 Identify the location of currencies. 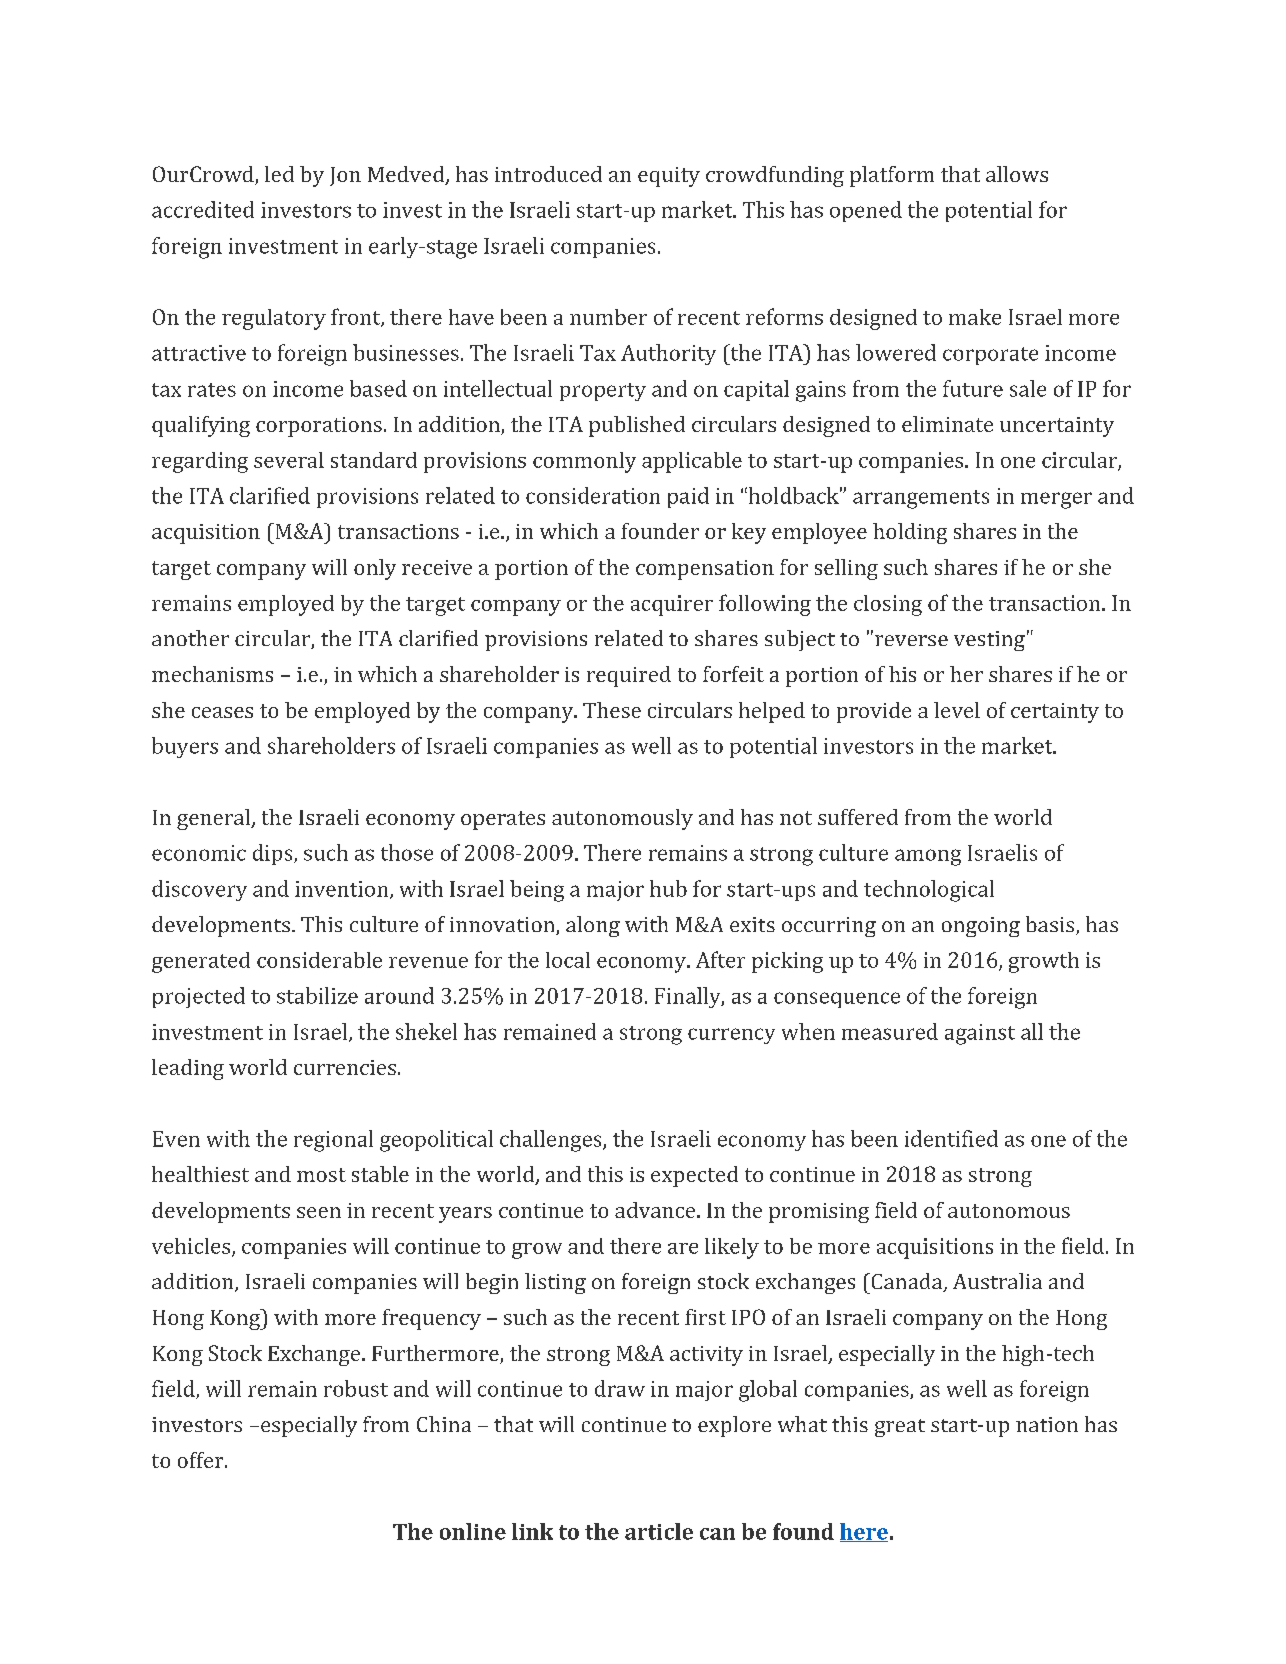
(345, 1067).
